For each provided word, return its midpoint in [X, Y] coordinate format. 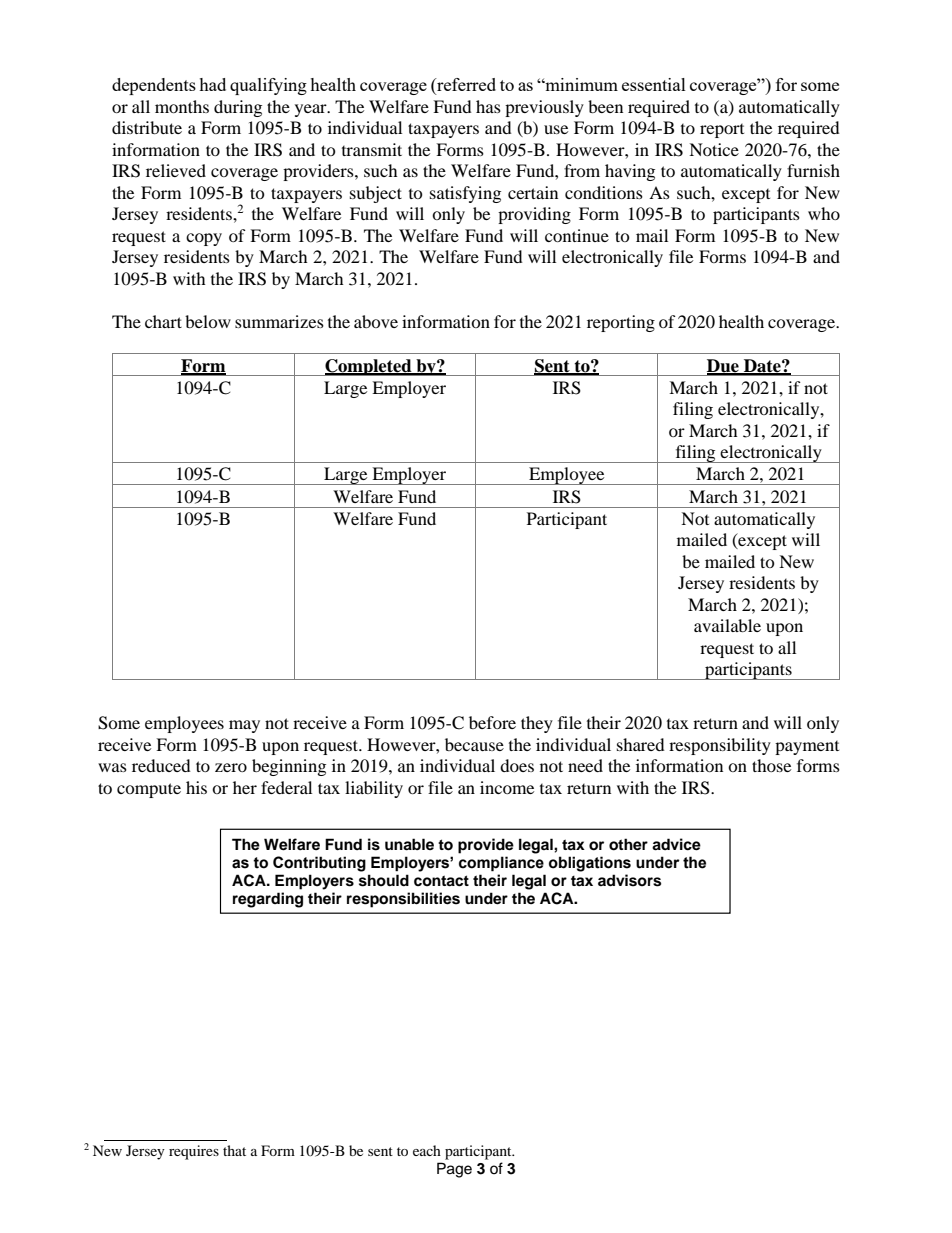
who [824, 213]
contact [441, 881]
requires [194, 1152]
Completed [368, 367]
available [727, 625]
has [488, 106]
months [182, 106]
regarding [268, 900]
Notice [714, 149]
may [244, 726]
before [492, 722]
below [208, 321]
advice [676, 844]
